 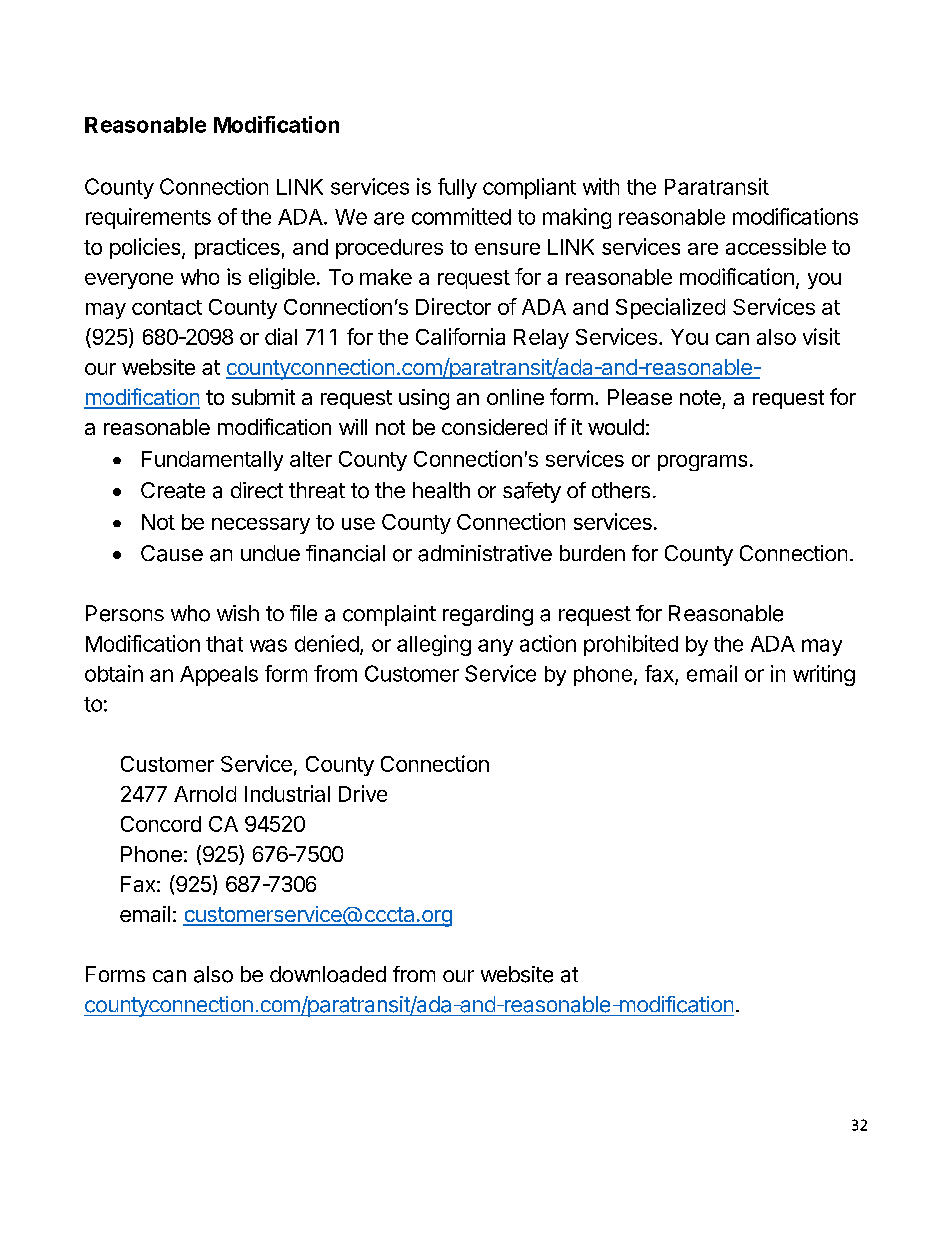 What do you see at coordinates (424, 399) in the screenshot?
I see `using` at bounding box center [424, 399].
